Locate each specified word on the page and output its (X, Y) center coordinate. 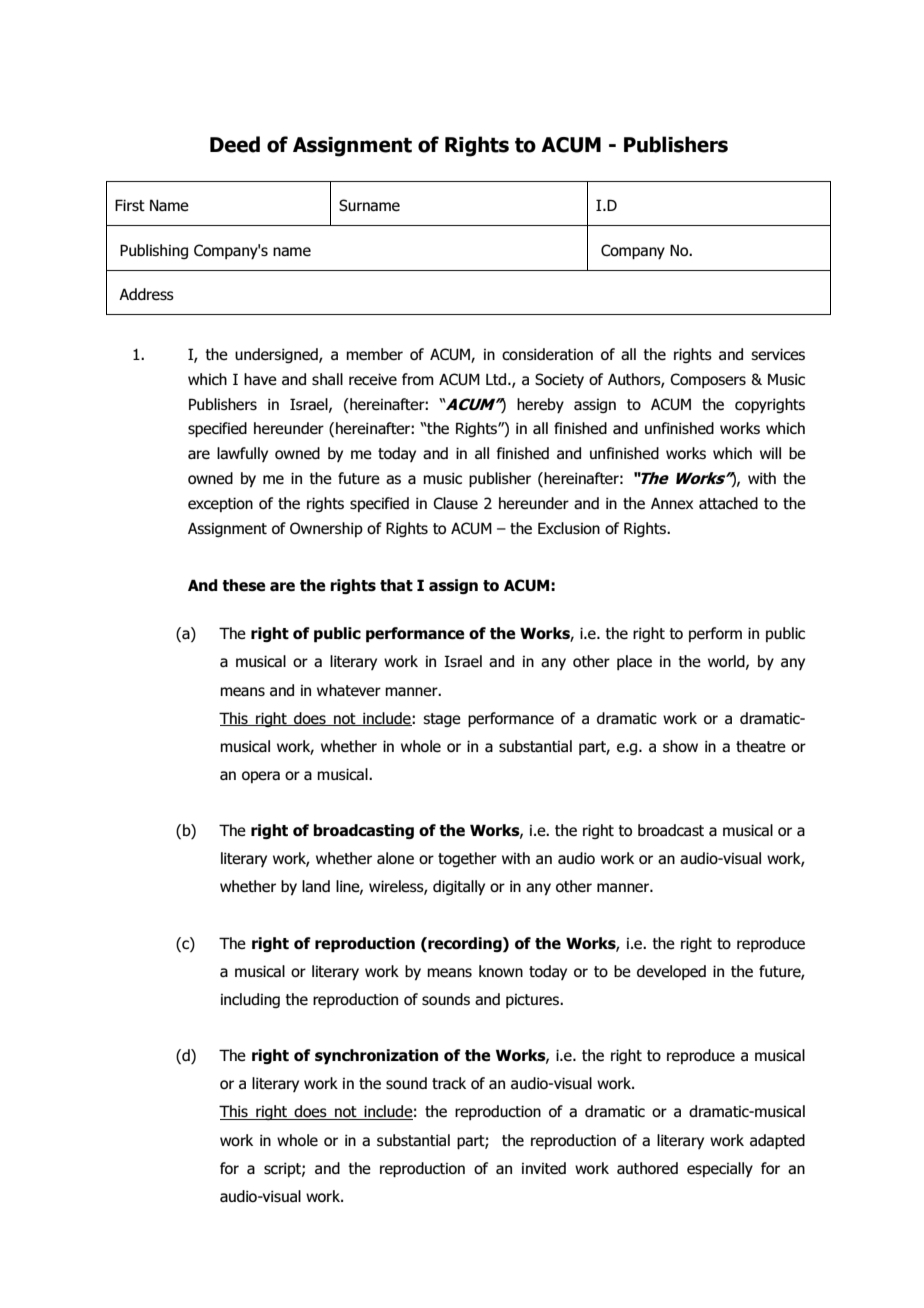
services (778, 354)
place (634, 662)
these (244, 585)
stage (442, 720)
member (374, 354)
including (250, 1000)
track (449, 1083)
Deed (235, 144)
